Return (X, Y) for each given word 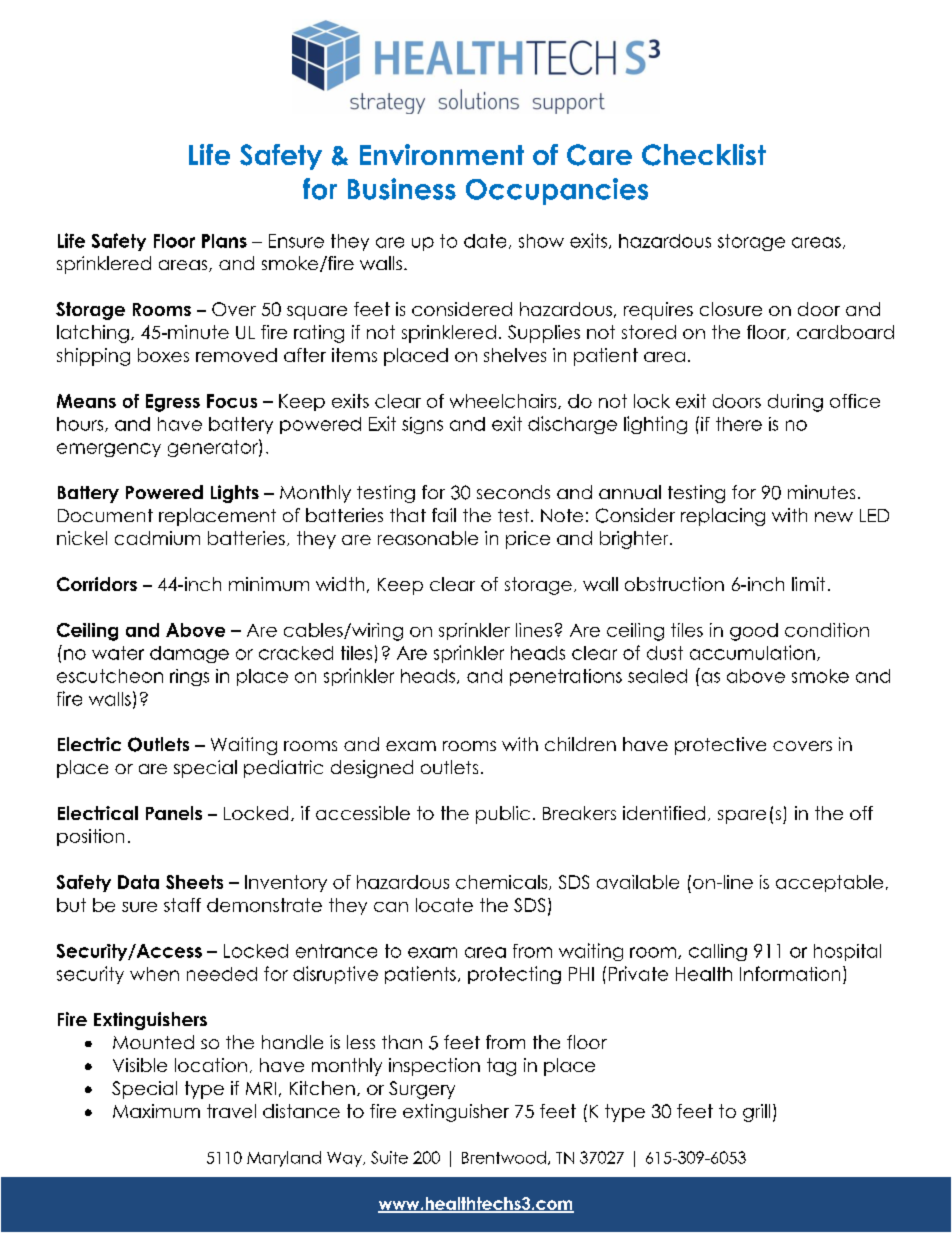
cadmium (157, 538)
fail (444, 515)
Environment (442, 154)
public (503, 815)
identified (664, 813)
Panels (174, 813)
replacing (723, 517)
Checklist (704, 155)
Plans (224, 241)
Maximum (156, 1111)
